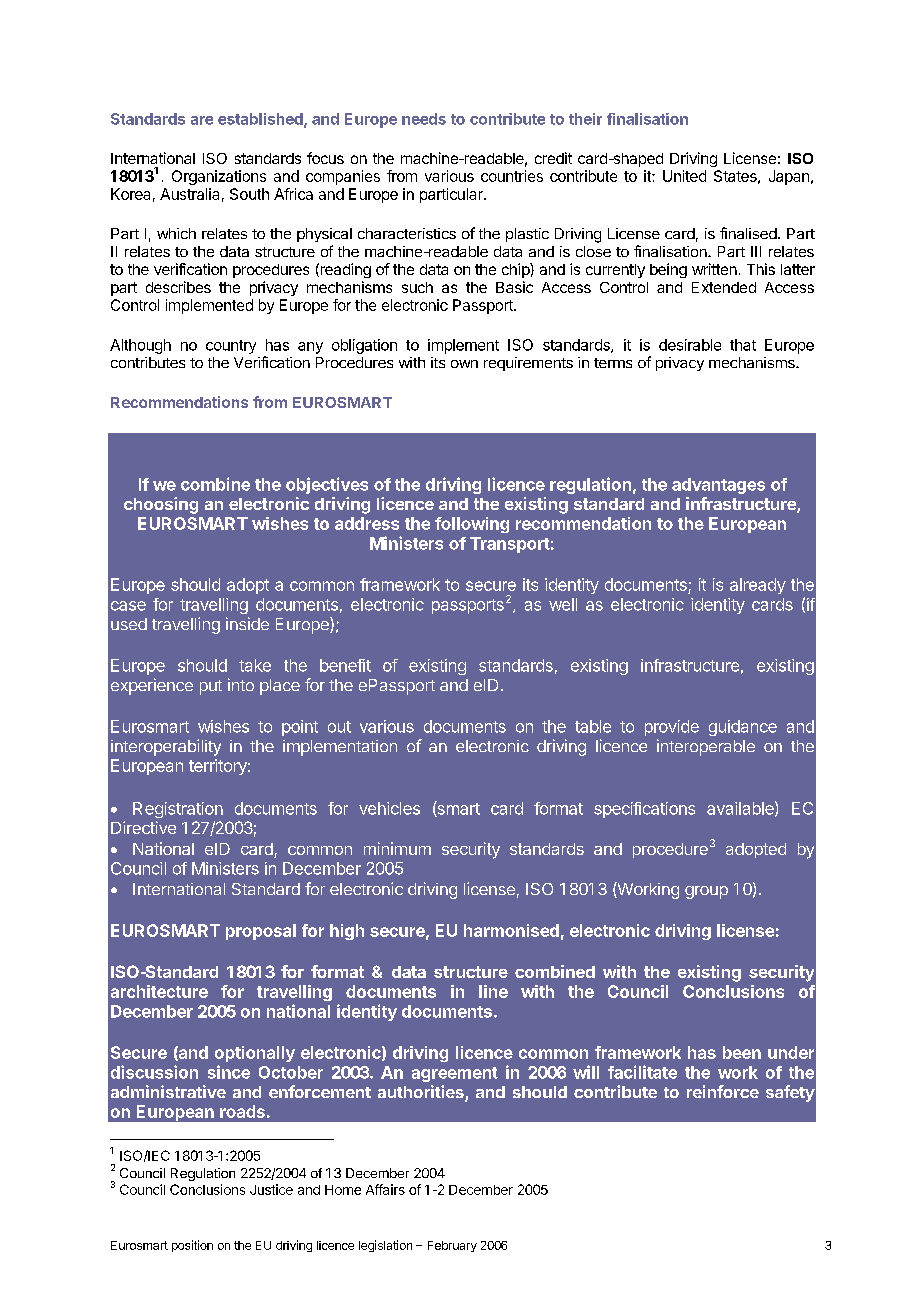  I want to click on been, so click(742, 1052).
